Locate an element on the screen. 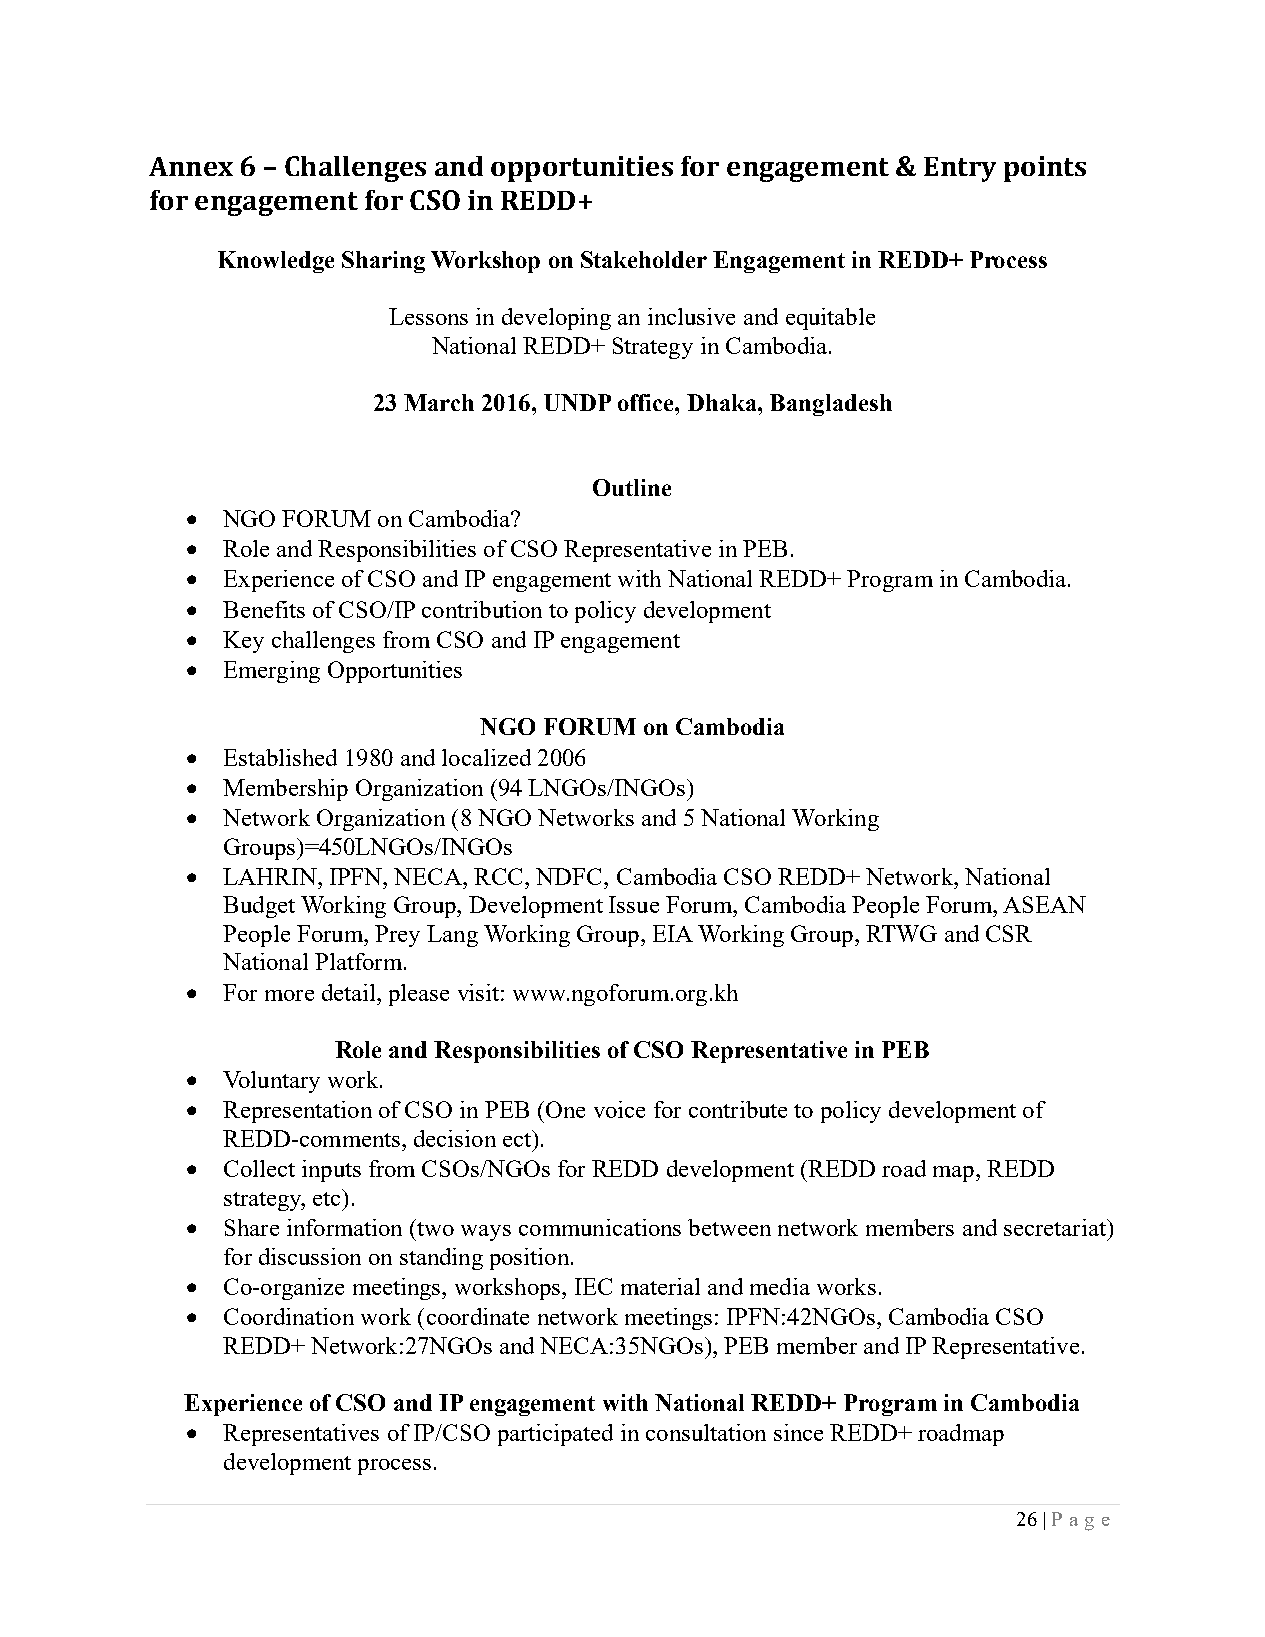  Bangladesh is located at coordinates (831, 405).
